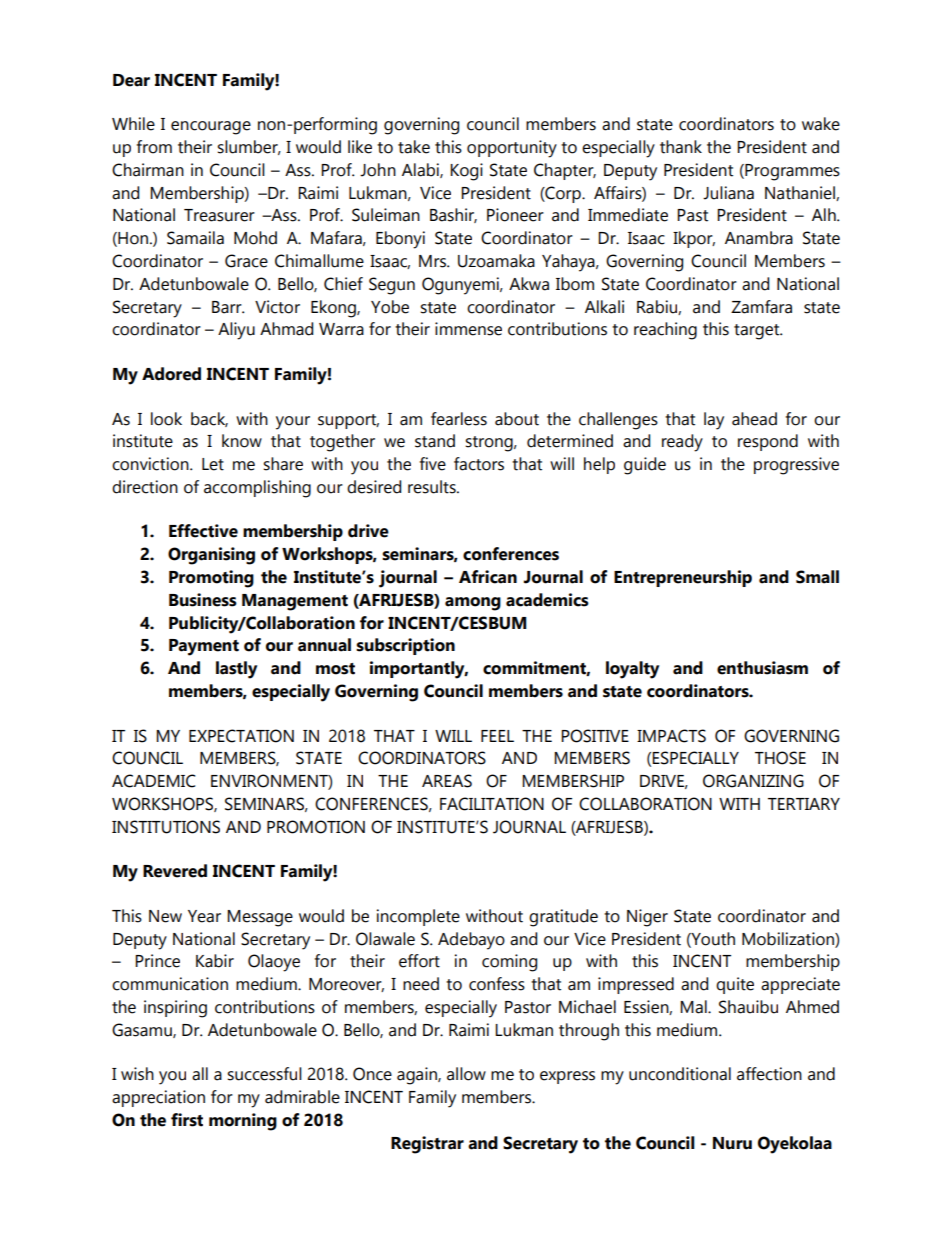  I want to click on allow, so click(466, 1074).
